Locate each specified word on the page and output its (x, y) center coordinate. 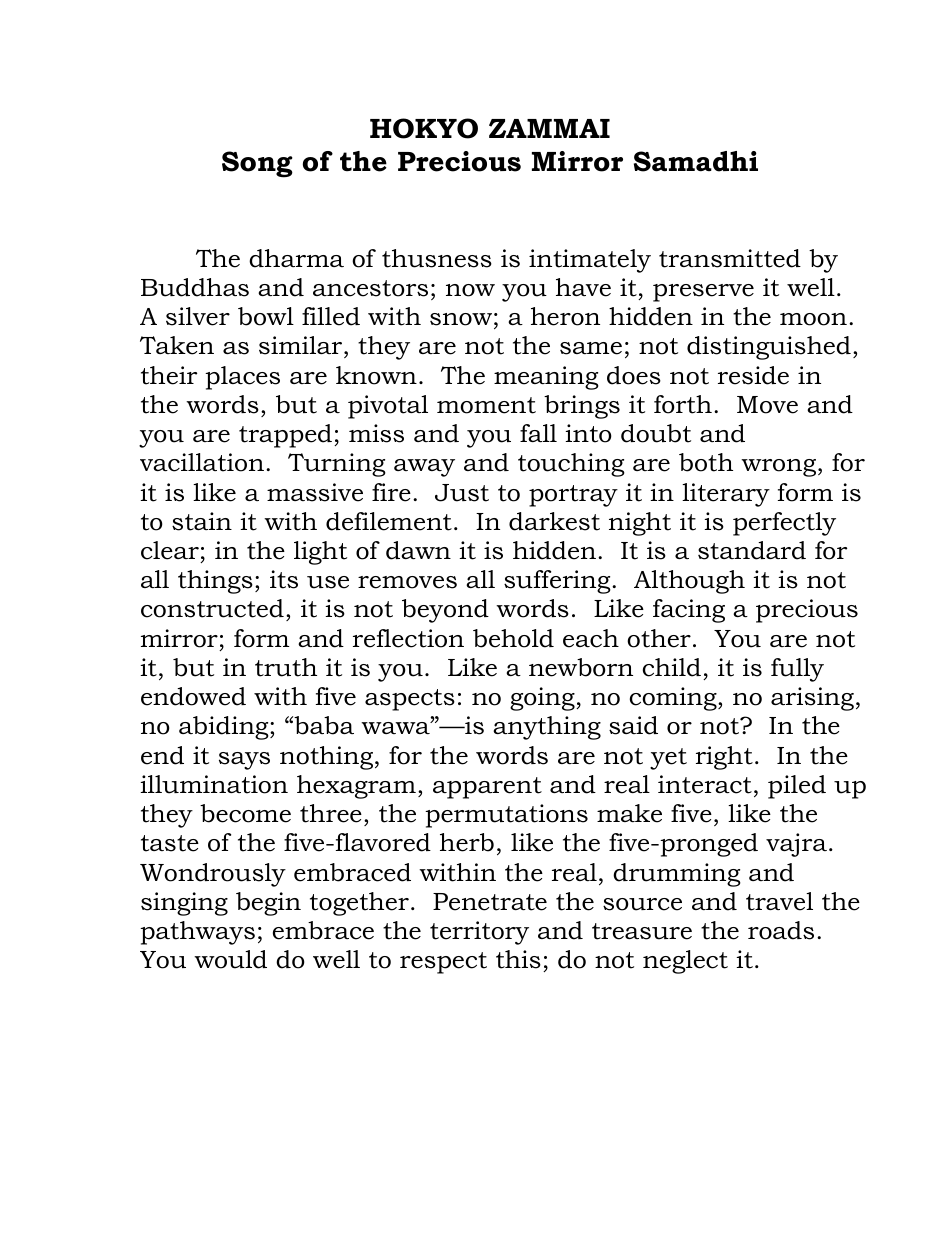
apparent (487, 788)
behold (513, 638)
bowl (266, 316)
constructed (212, 608)
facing (689, 611)
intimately (590, 261)
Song (257, 164)
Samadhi (696, 161)
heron (565, 316)
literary (726, 495)
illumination (214, 784)
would (230, 959)
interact (705, 784)
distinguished (769, 348)
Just (462, 493)
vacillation (202, 462)
